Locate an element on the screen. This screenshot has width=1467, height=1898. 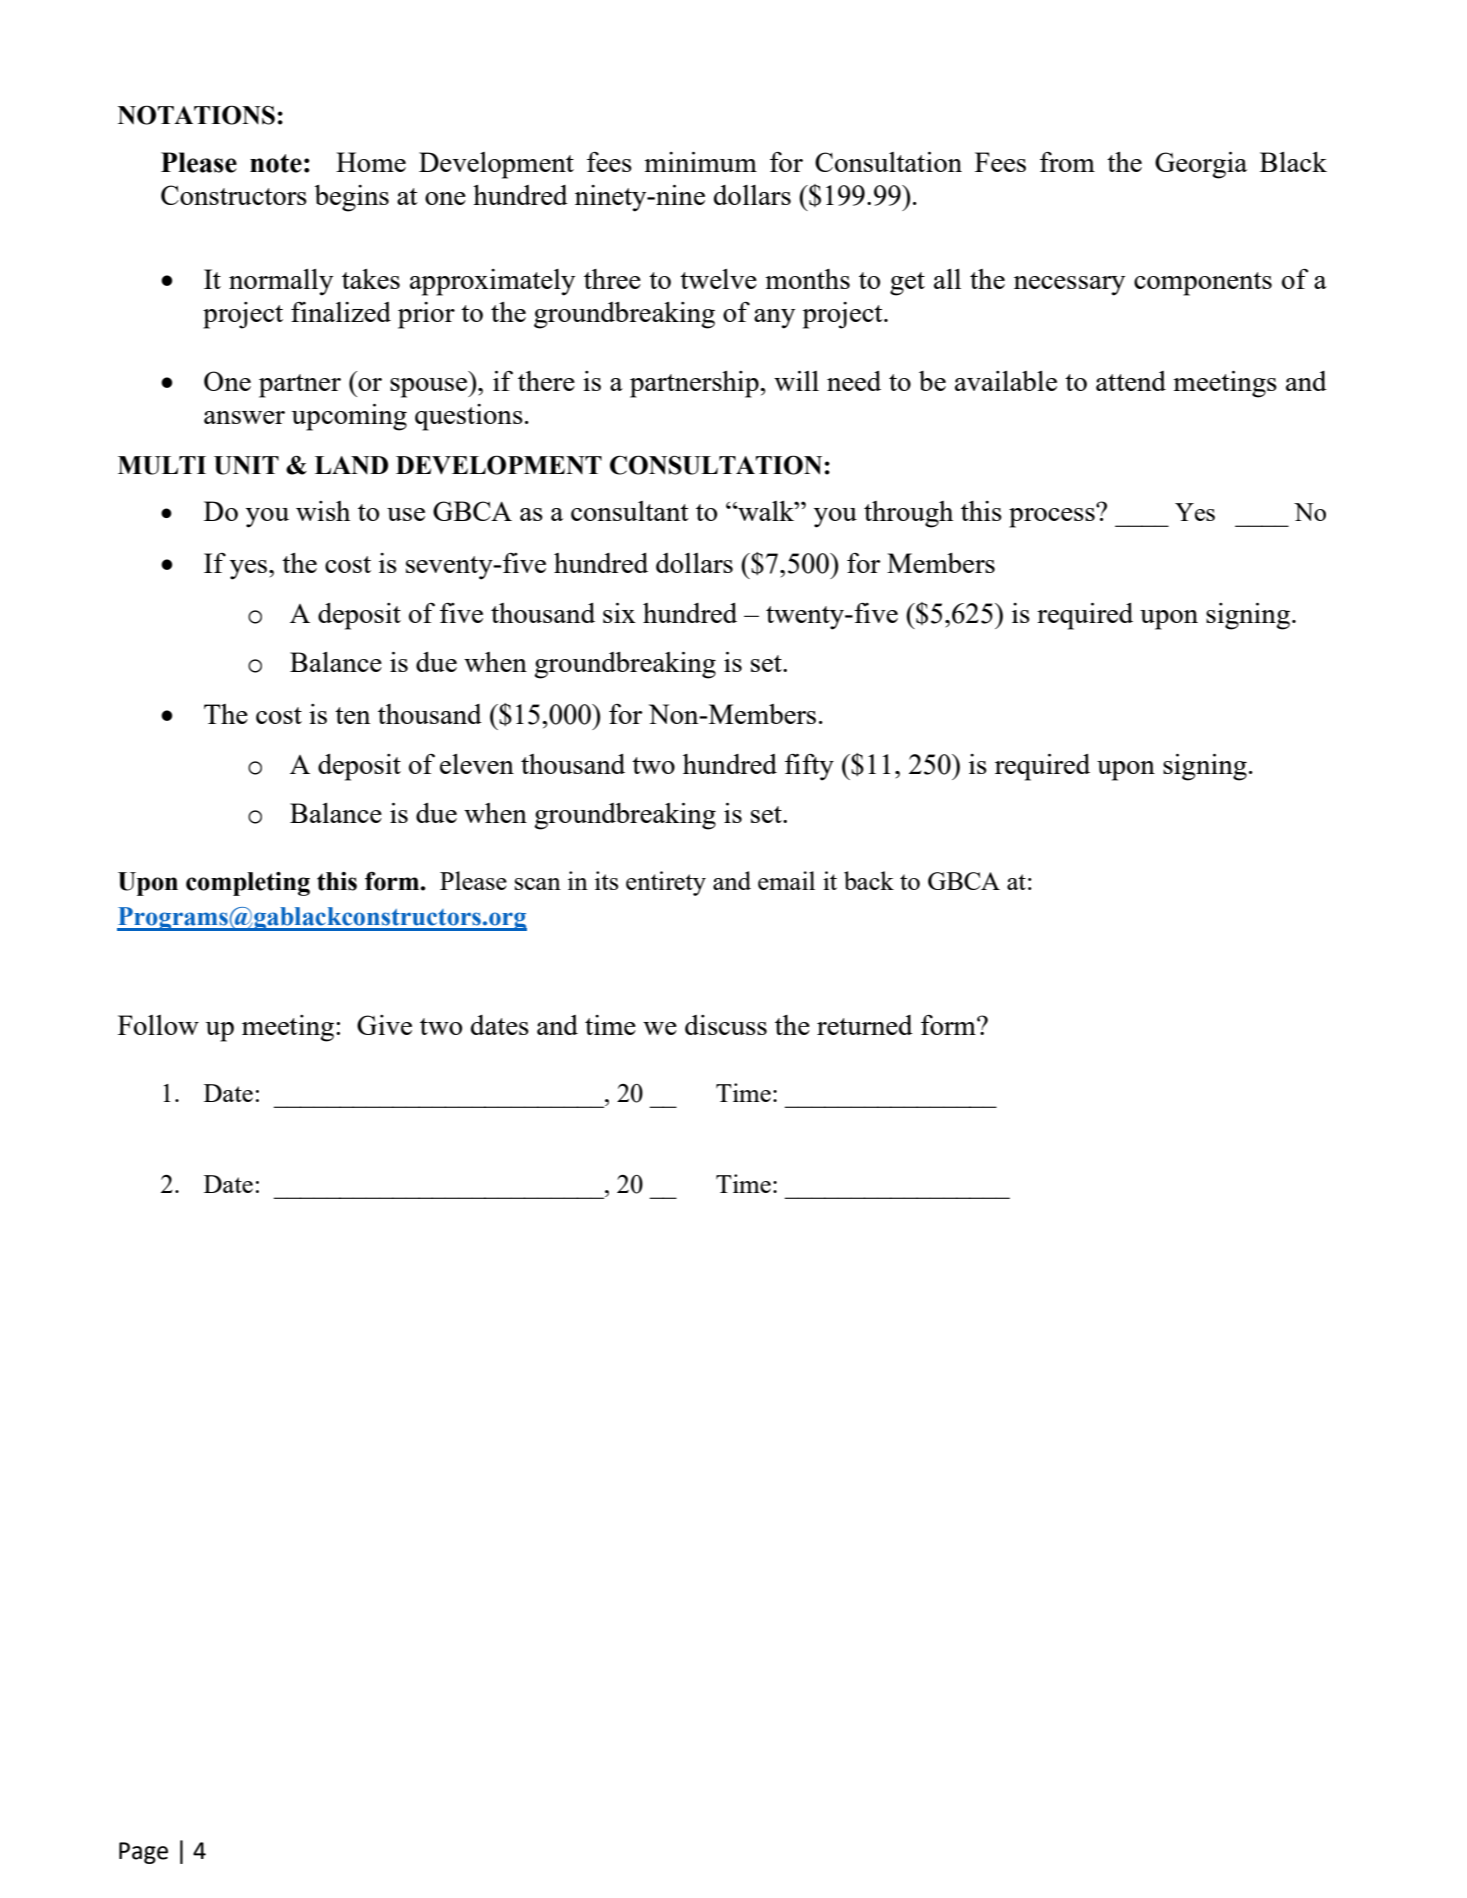
wish is located at coordinates (323, 511).
